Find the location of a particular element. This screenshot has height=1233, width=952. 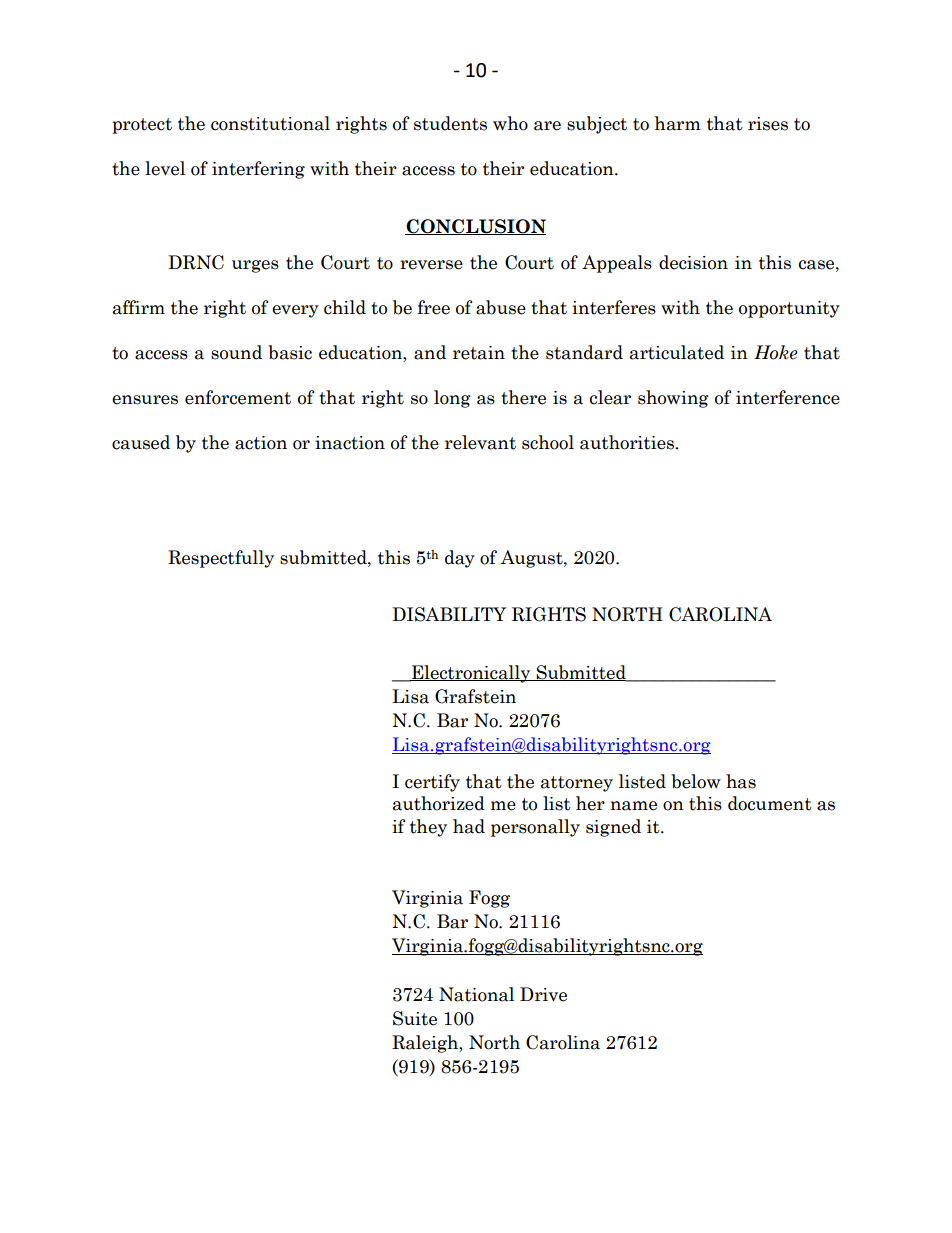

National is located at coordinates (476, 994).
